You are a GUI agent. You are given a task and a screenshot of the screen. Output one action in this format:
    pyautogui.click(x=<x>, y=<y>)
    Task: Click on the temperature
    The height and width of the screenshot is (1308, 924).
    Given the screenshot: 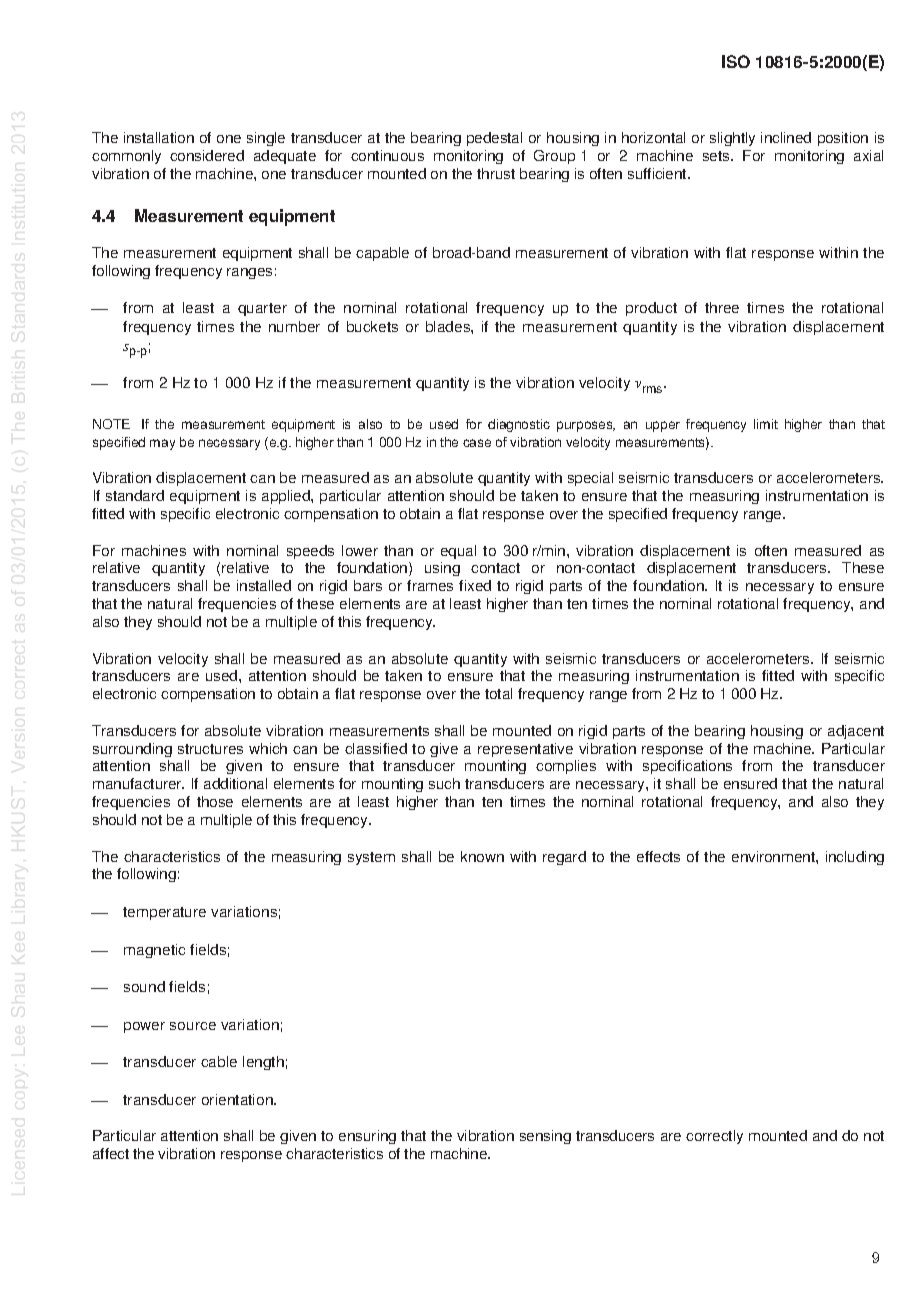 What is the action you would take?
    pyautogui.click(x=164, y=913)
